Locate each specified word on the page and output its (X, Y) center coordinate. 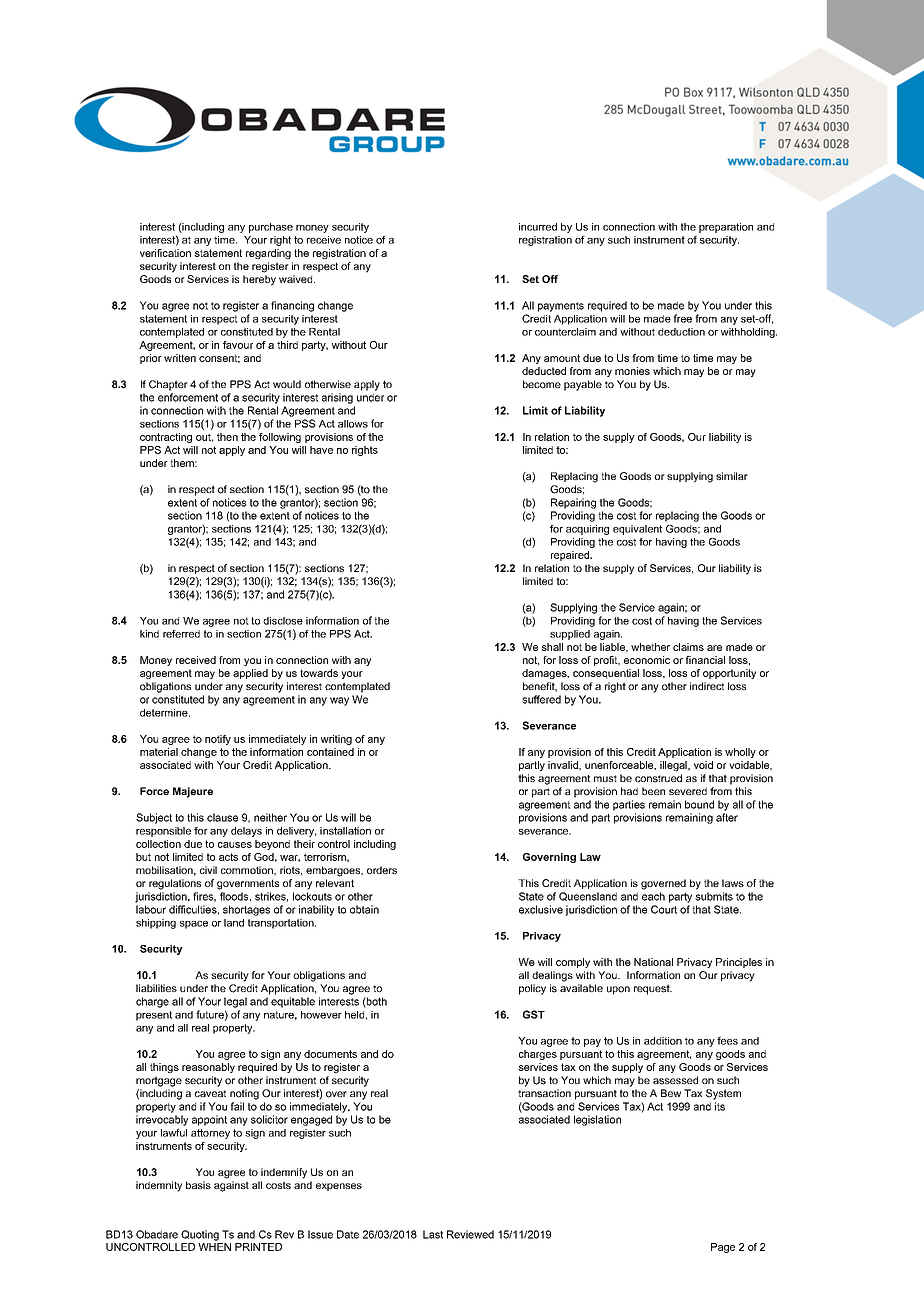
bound (699, 804)
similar (732, 476)
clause (222, 817)
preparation (726, 228)
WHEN (214, 1247)
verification (165, 253)
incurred (538, 227)
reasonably (208, 1068)
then (227, 437)
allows (353, 424)
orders (382, 870)
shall (552, 647)
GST (534, 1014)
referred (181, 634)
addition (663, 1041)
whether (650, 647)
